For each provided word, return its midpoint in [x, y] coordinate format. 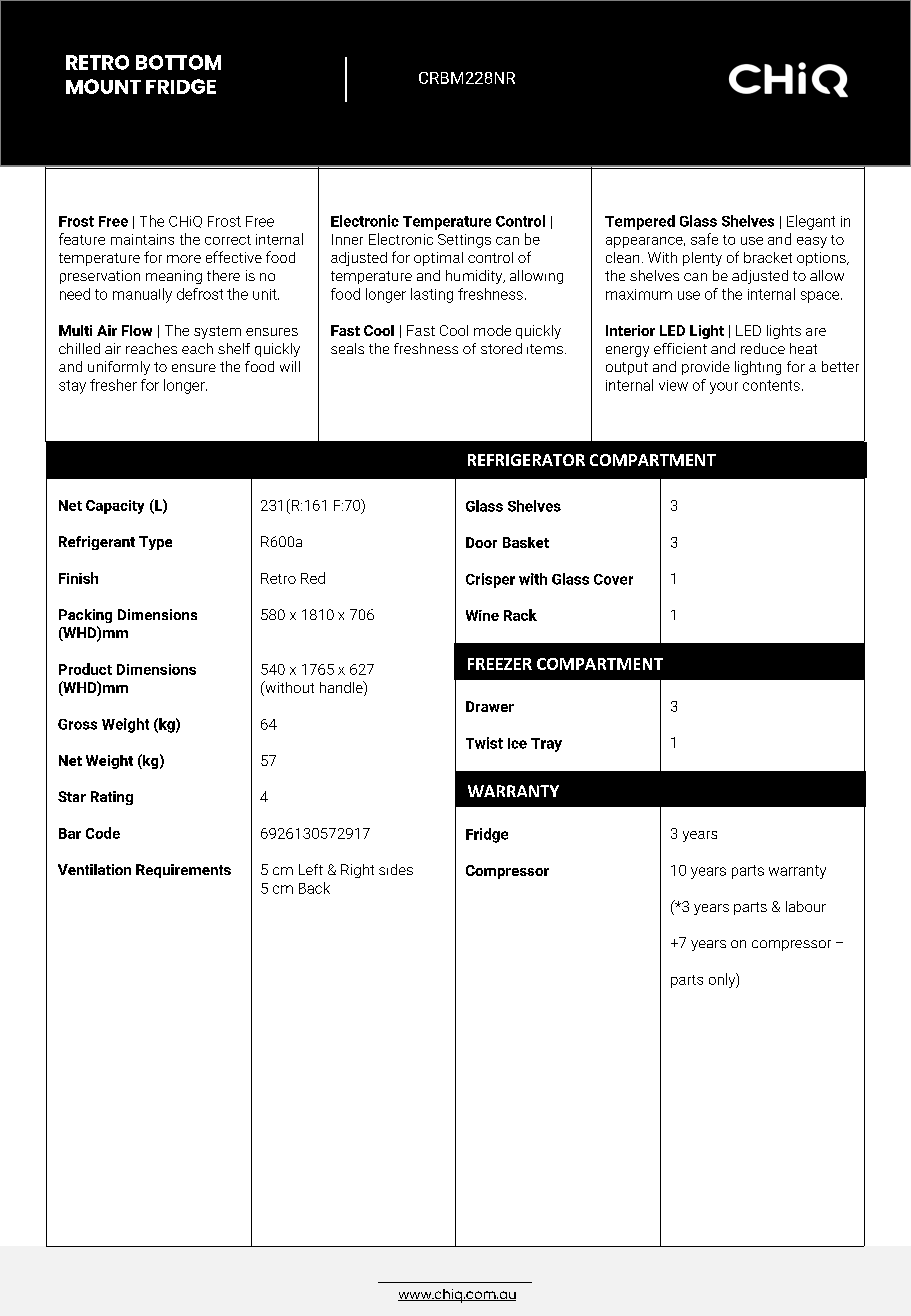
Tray [546, 745]
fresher [113, 385]
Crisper [490, 580]
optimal [438, 259]
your [724, 388]
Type [155, 543]
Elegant [811, 222]
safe [704, 239]
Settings [464, 241]
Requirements [183, 871]
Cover [613, 579]
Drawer [490, 706]
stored [501, 348]
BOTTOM [178, 62]
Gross [77, 724]
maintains [142, 239]
